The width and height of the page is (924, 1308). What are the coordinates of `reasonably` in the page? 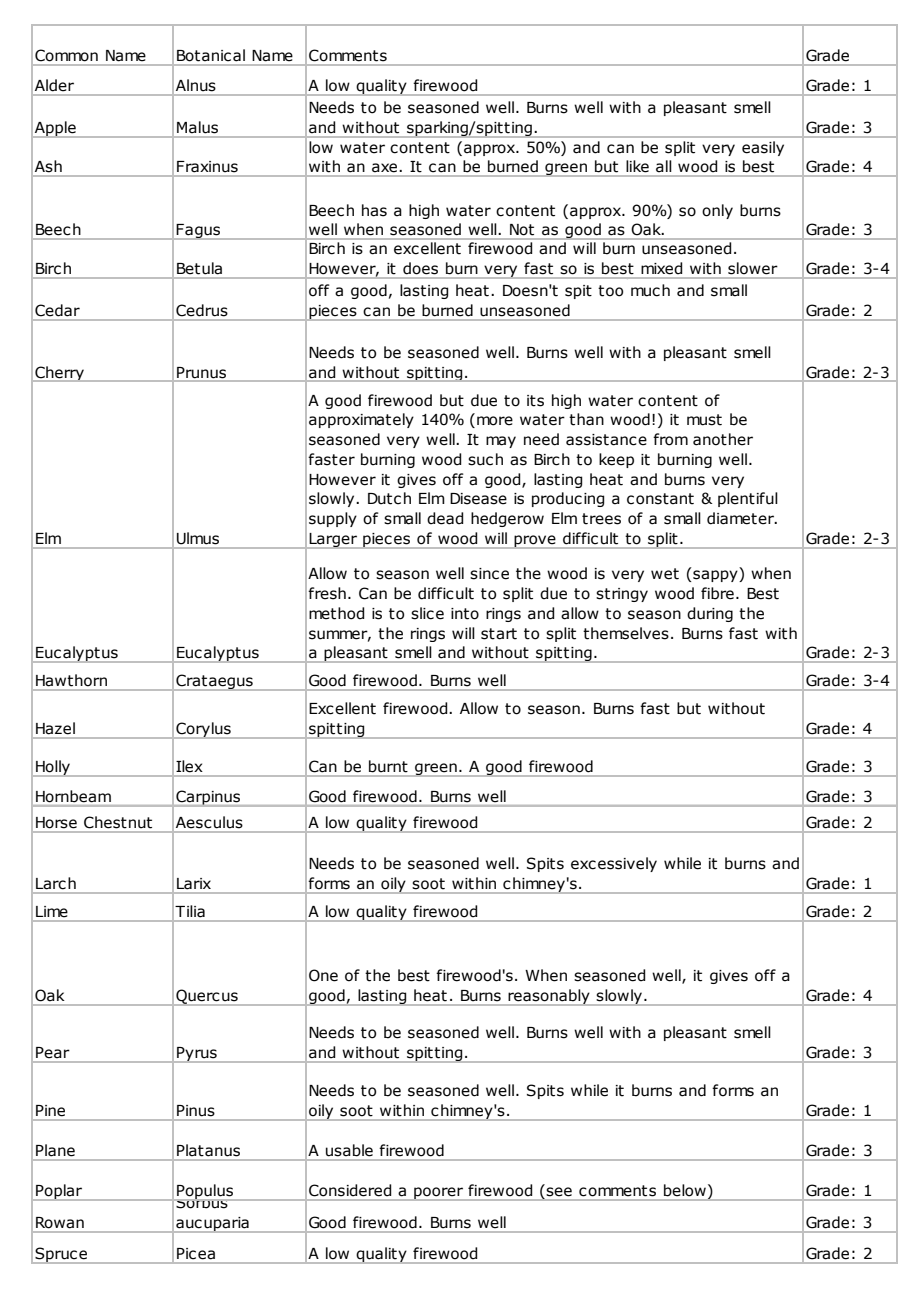 It's located at (549, 997).
